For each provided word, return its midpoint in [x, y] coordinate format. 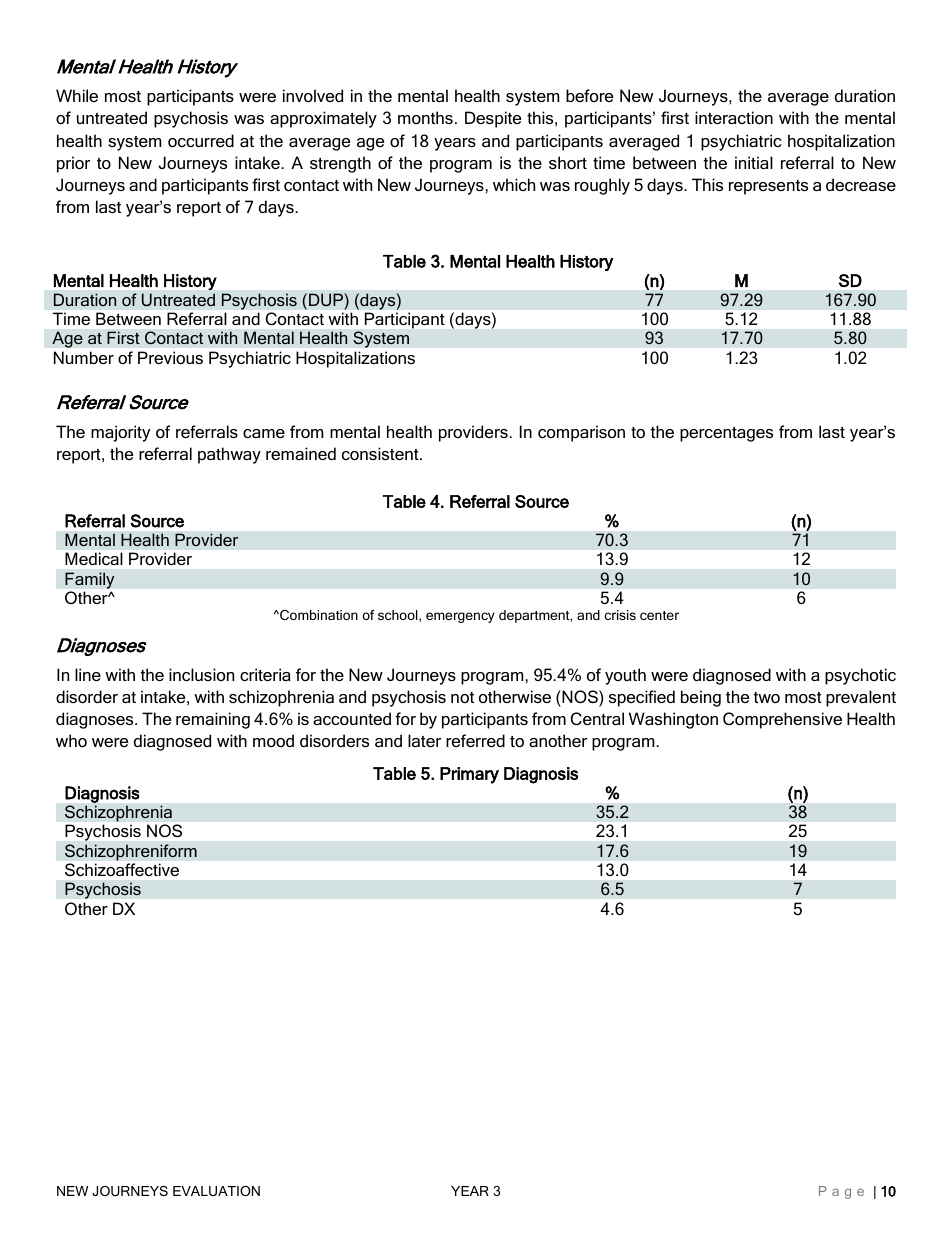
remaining [213, 720]
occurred [201, 140]
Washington [673, 720]
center [659, 615]
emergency [460, 617]
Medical [93, 558]
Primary [469, 775]
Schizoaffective [122, 869]
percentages [726, 434]
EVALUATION [216, 1191]
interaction [734, 117]
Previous [170, 357]
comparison [581, 433]
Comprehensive [782, 720]
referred [475, 740]
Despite [493, 119]
